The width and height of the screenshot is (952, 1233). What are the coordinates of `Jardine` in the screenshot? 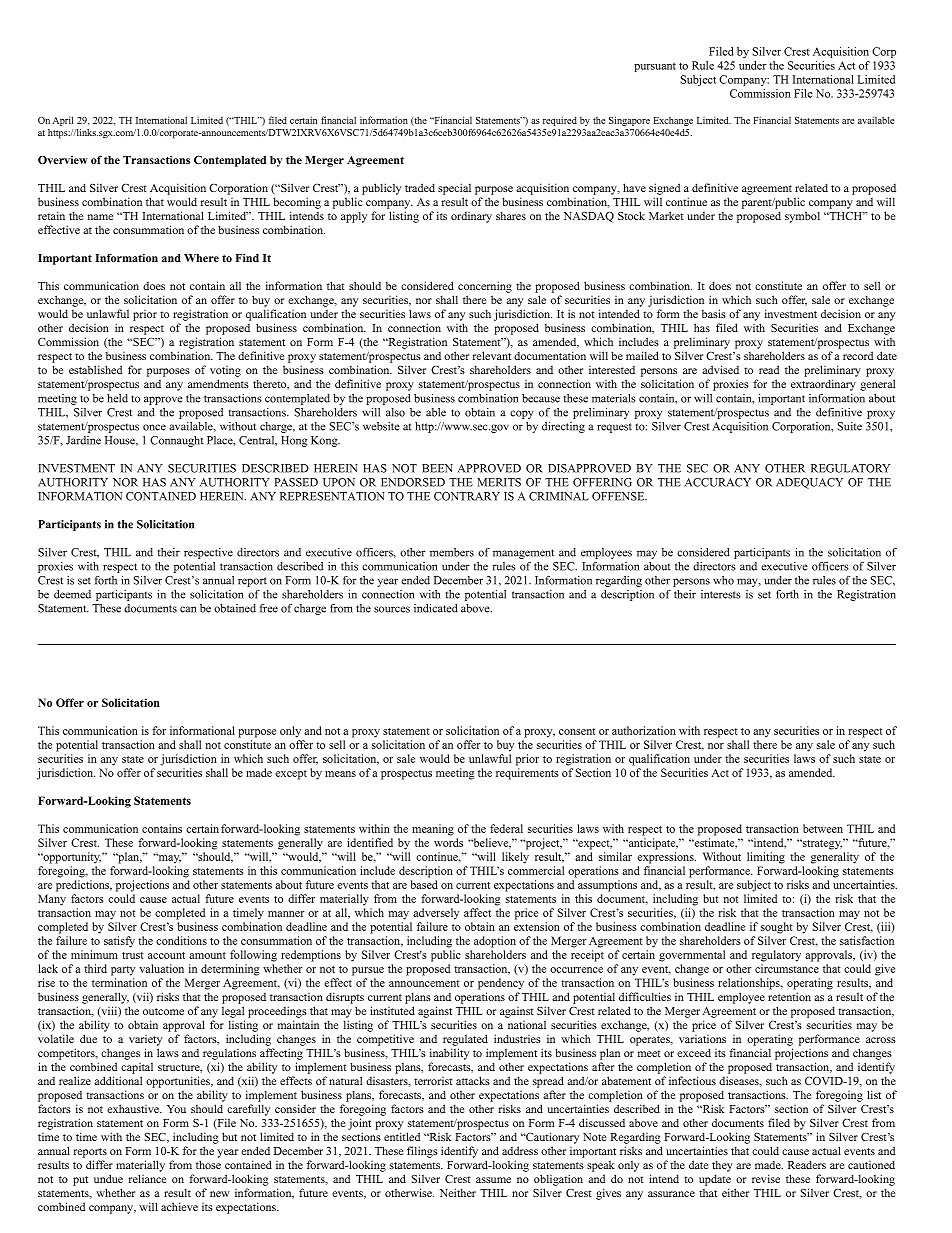 It's located at (83, 440).
